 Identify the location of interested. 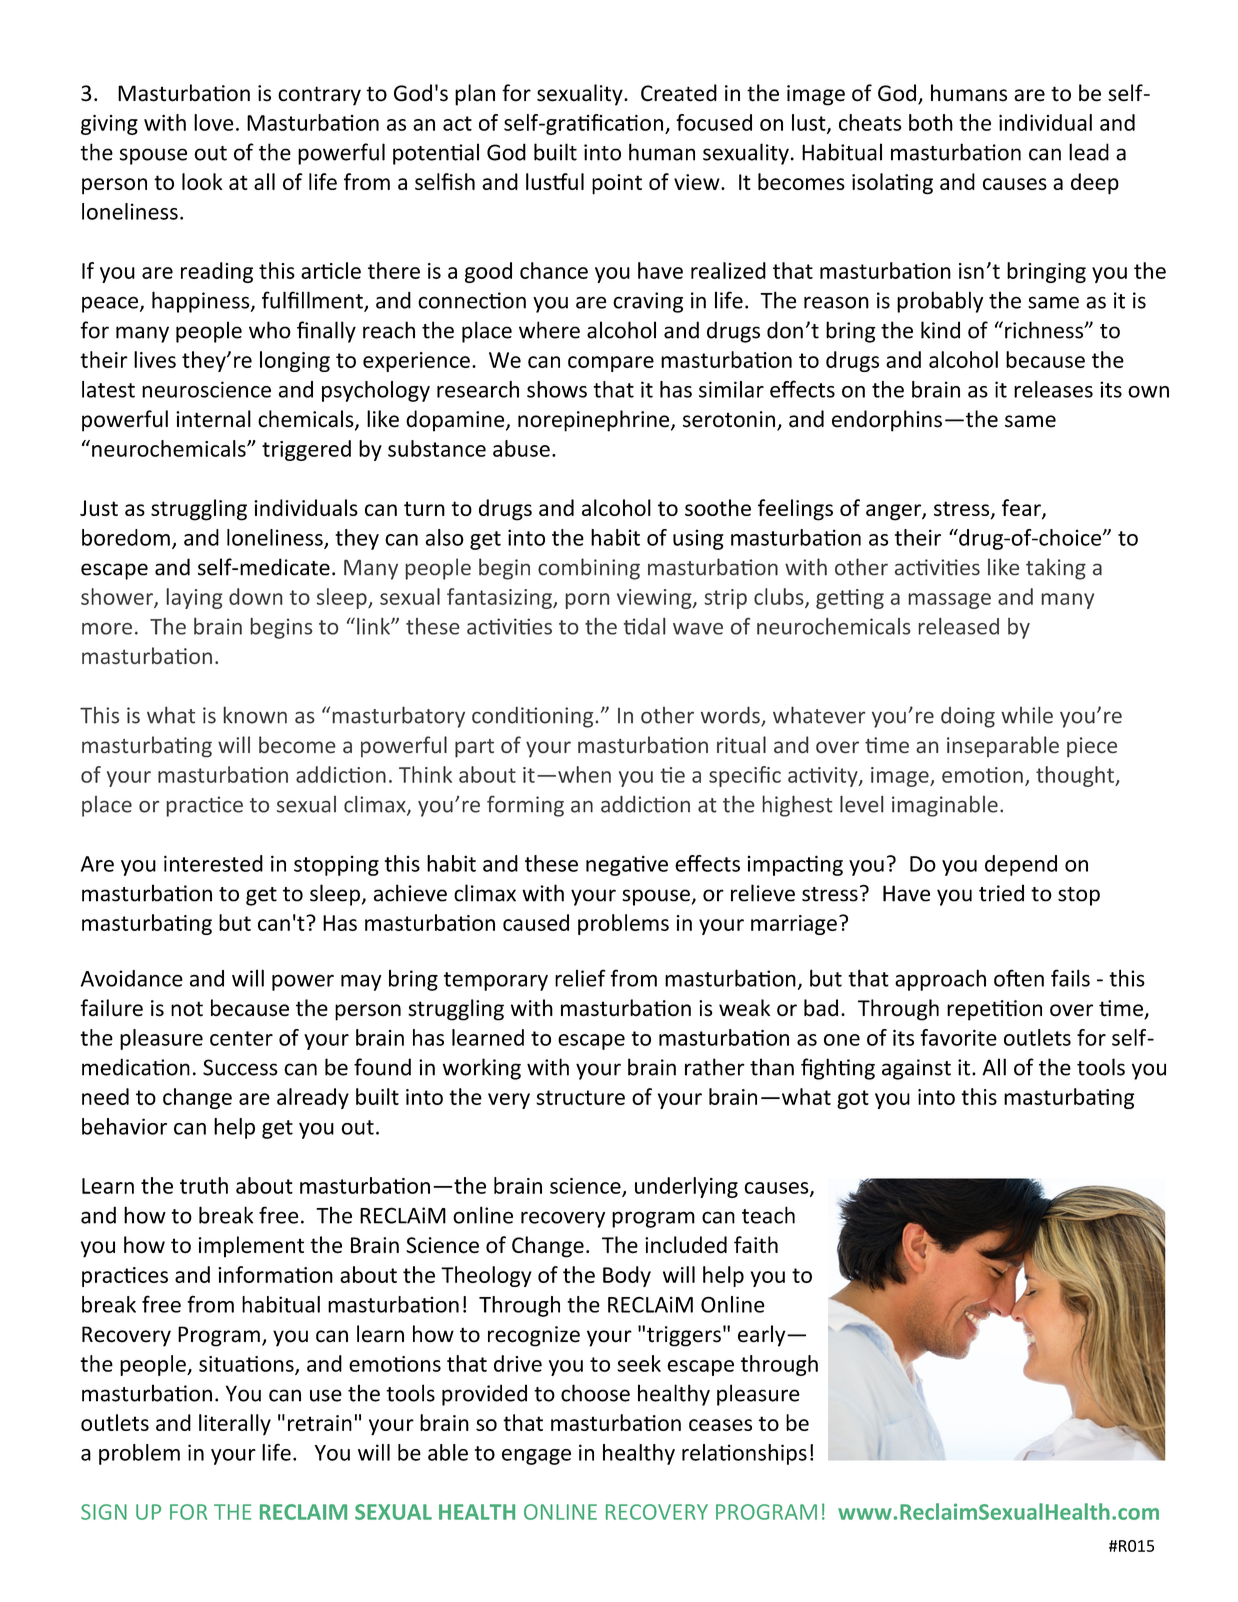
(213, 863).
